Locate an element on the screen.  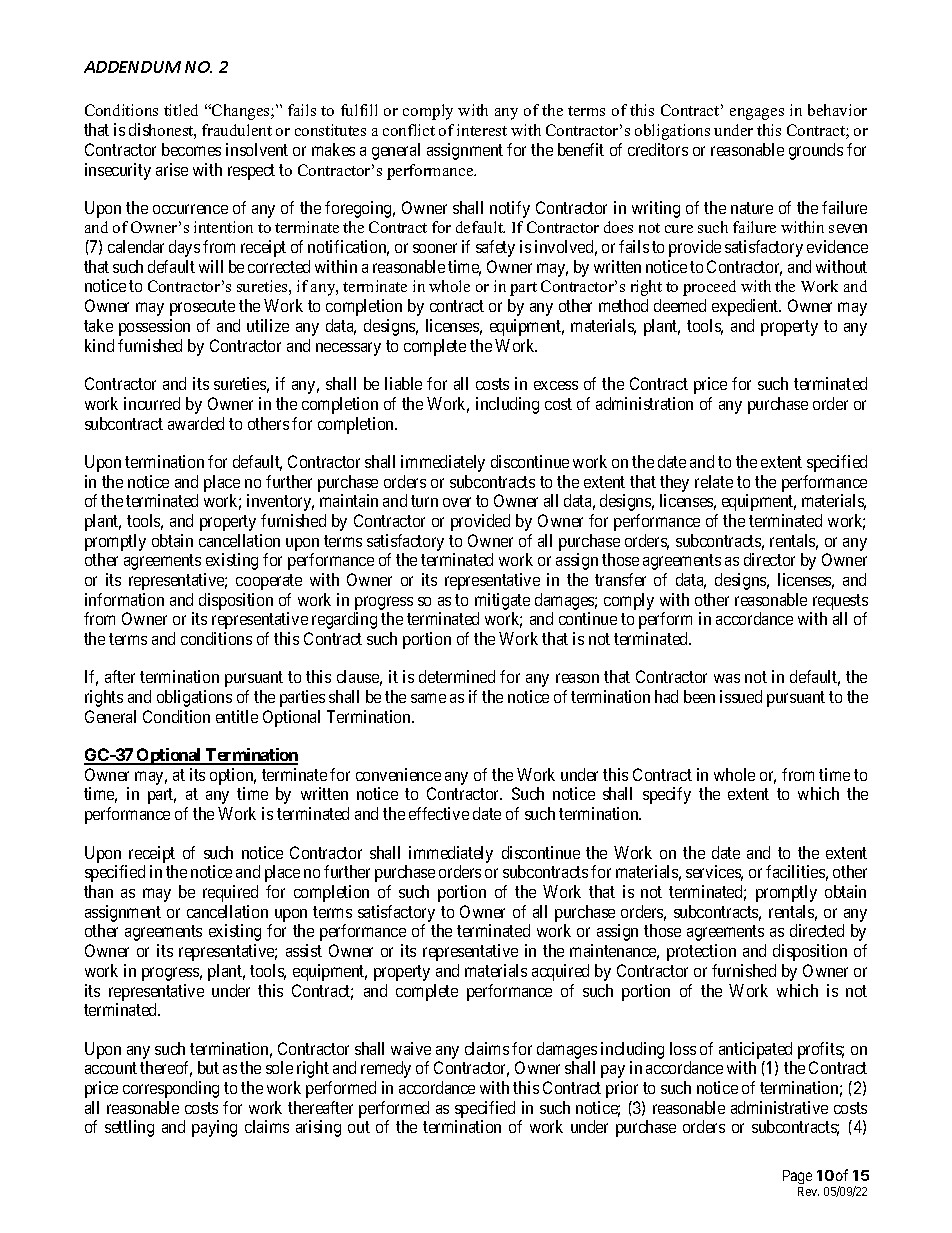
awarded is located at coordinates (196, 423).
